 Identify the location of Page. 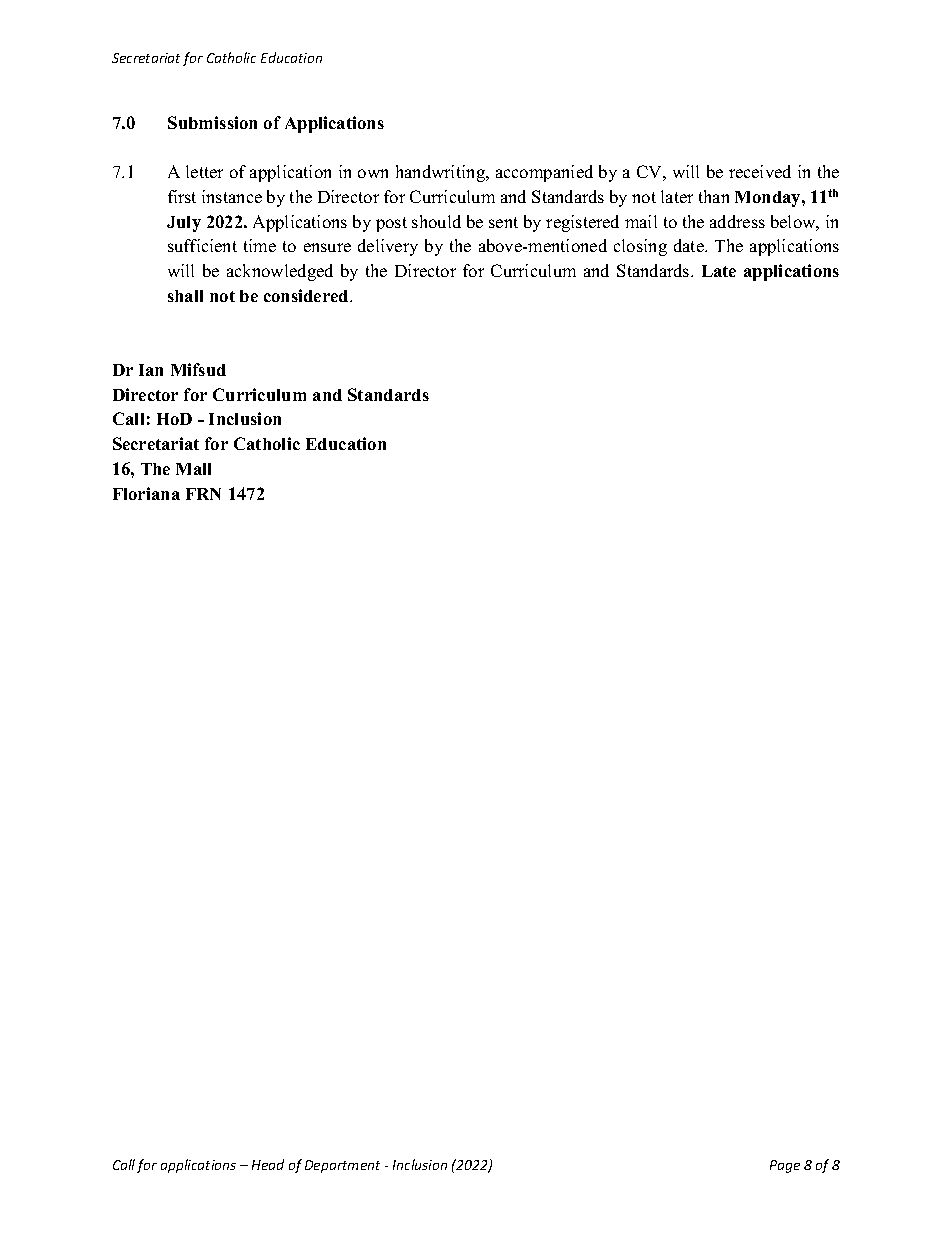
(785, 1166).
